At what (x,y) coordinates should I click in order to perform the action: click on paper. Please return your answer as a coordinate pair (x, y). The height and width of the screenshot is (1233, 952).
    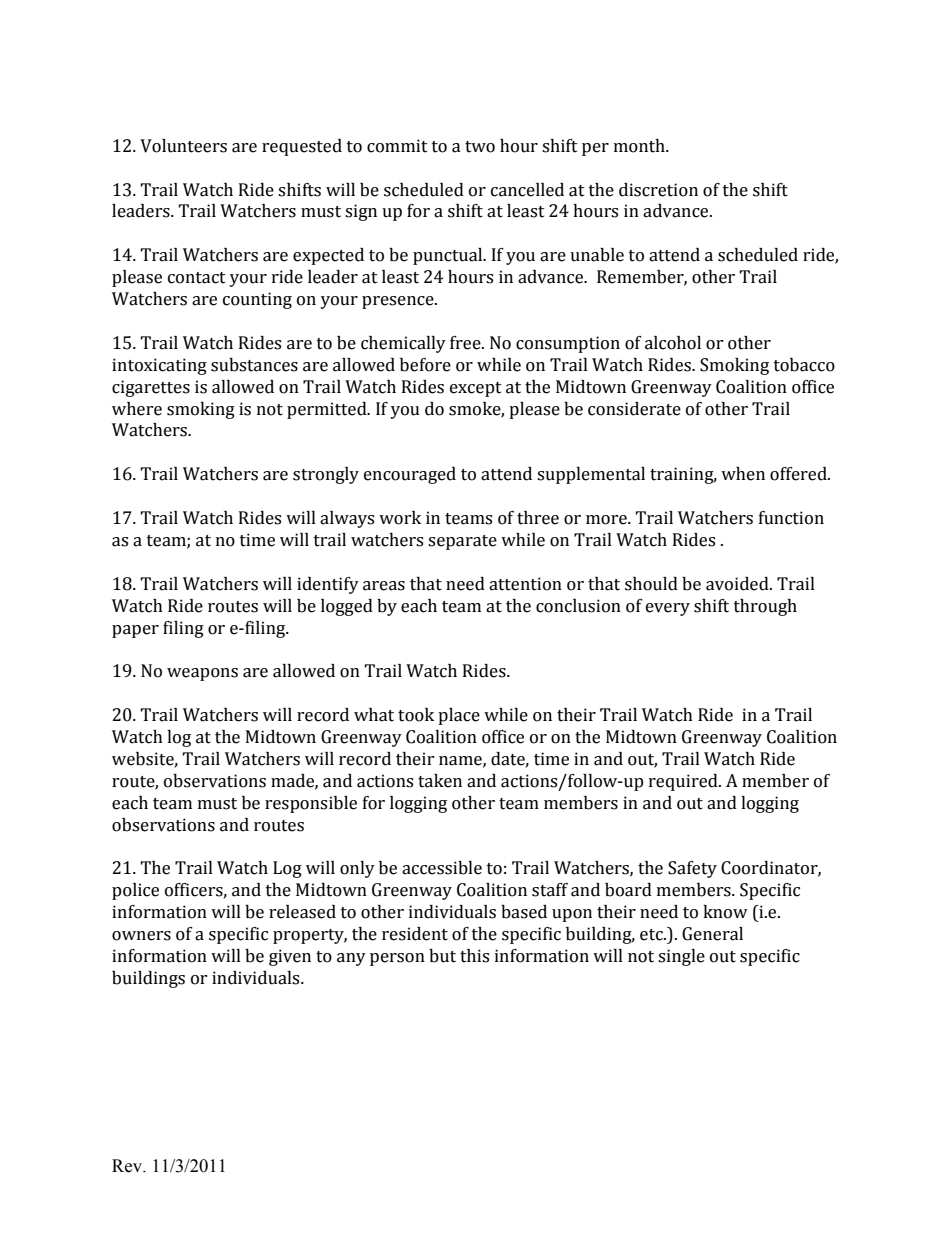
    Looking at the image, I should click on (135, 631).
